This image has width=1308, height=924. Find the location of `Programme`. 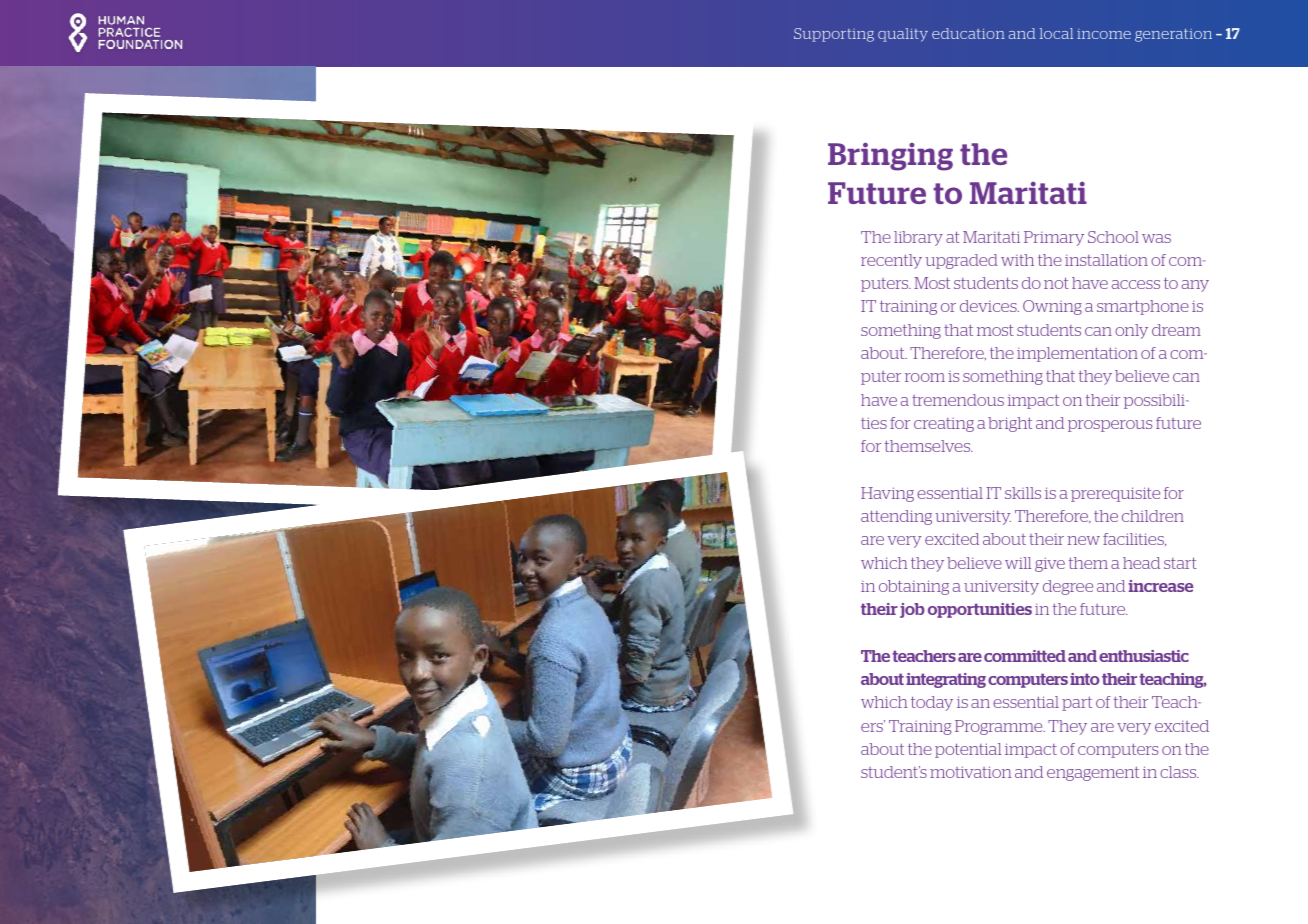

Programme is located at coordinates (1000, 727).
